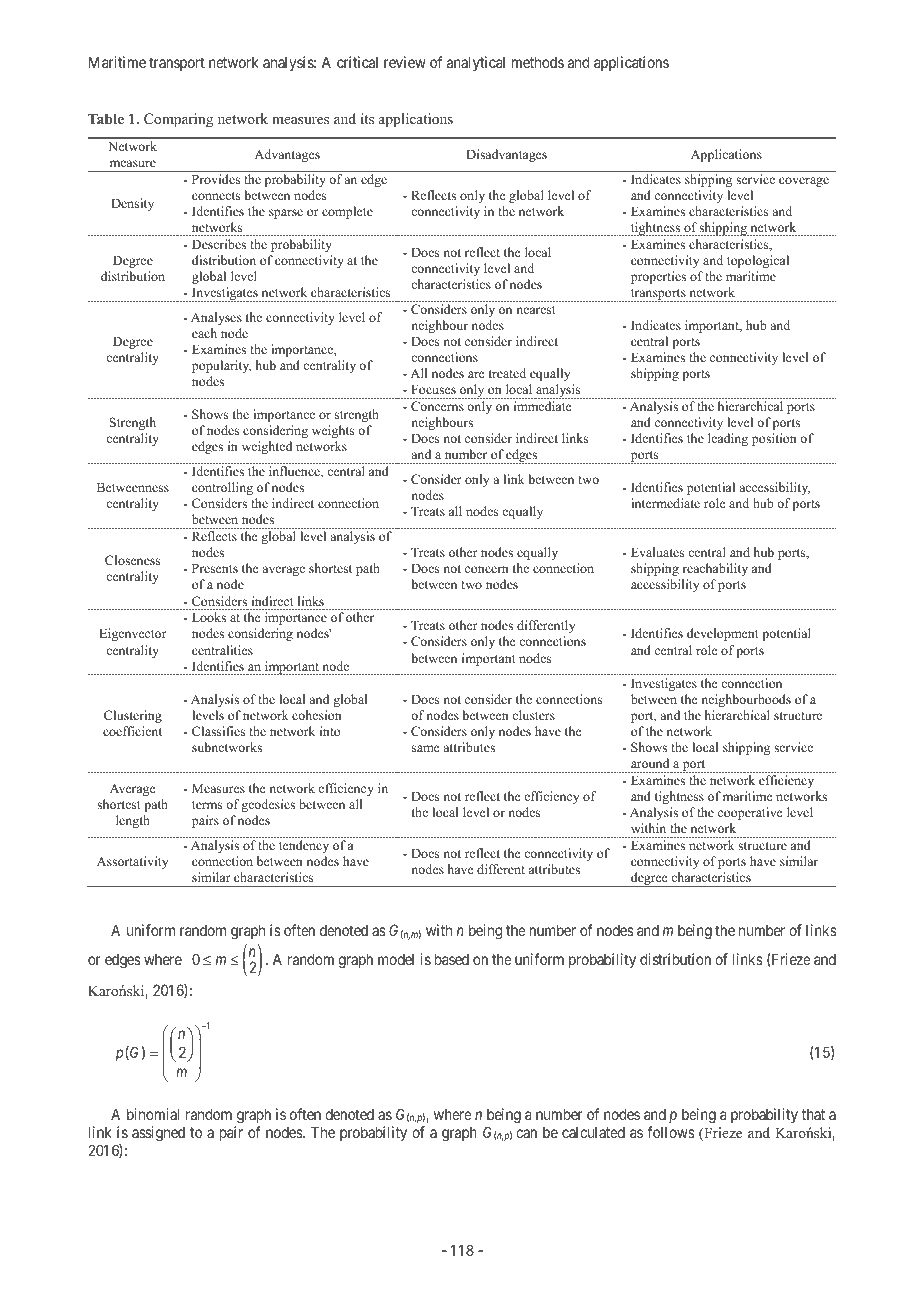  What do you see at coordinates (750, 813) in the page?
I see `cooperative` at bounding box center [750, 813].
